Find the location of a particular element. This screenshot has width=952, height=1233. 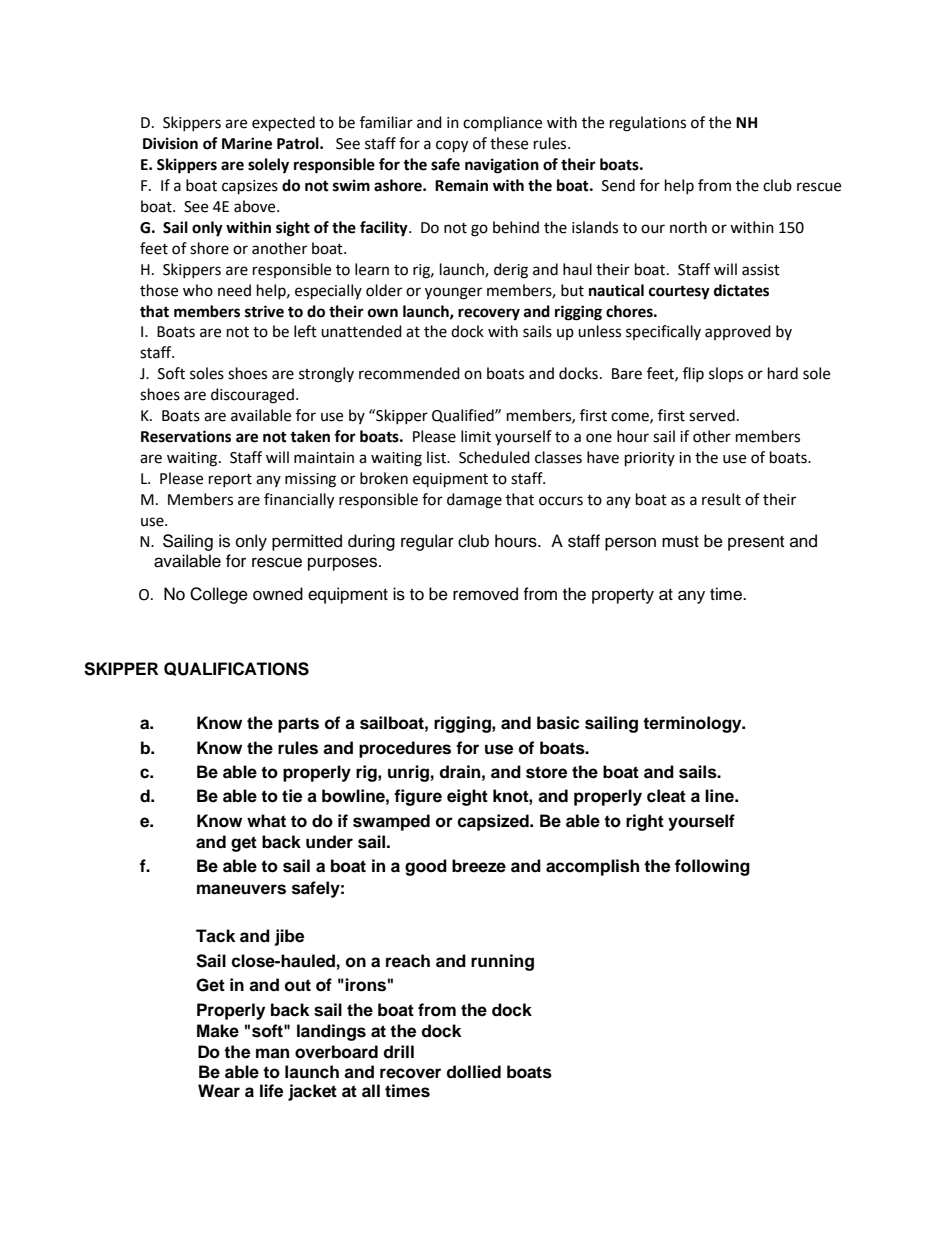

report is located at coordinates (230, 480).
